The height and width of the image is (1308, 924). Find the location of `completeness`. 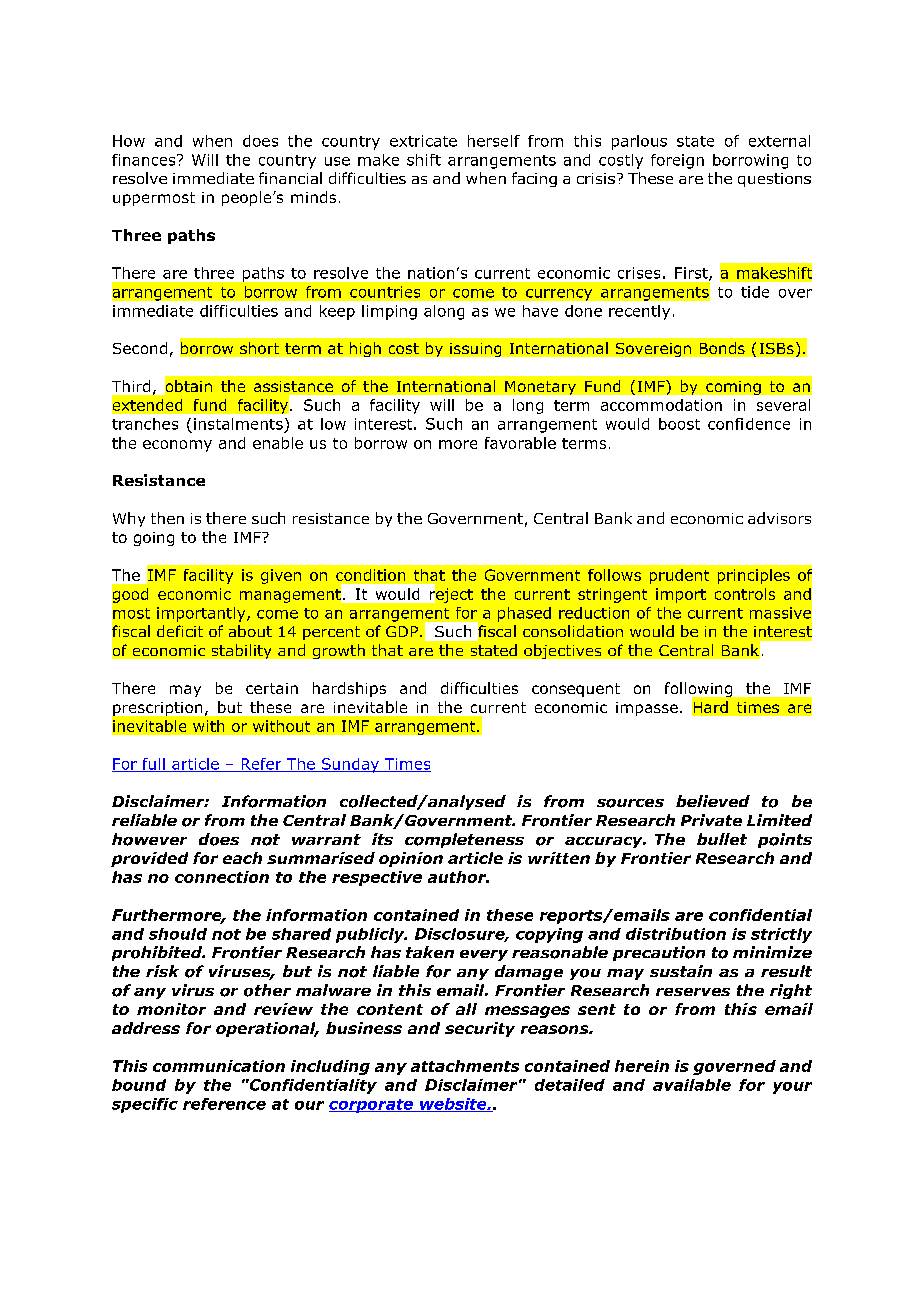

completeness is located at coordinates (464, 840).
